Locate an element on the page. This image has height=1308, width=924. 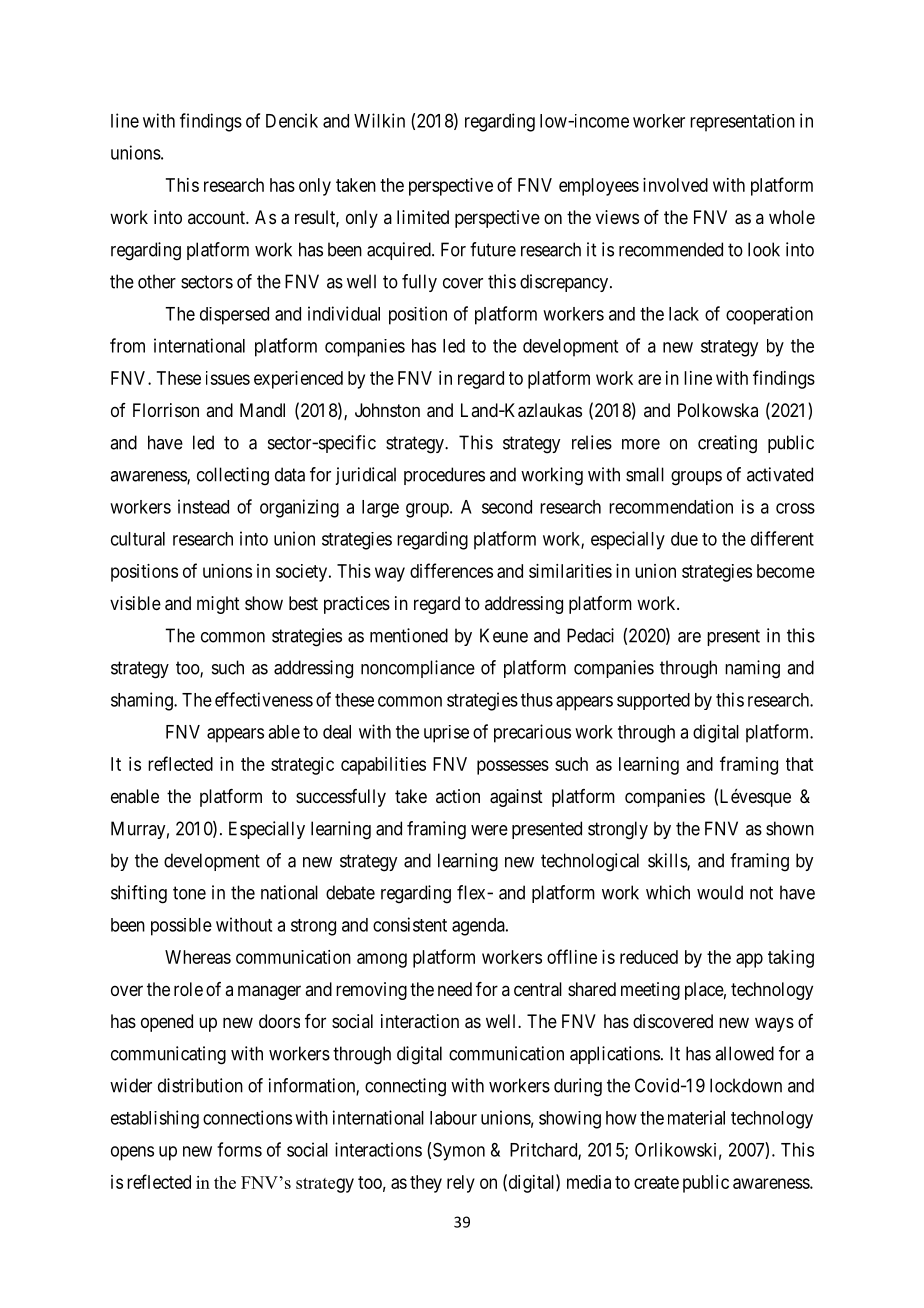
due is located at coordinates (684, 539).
